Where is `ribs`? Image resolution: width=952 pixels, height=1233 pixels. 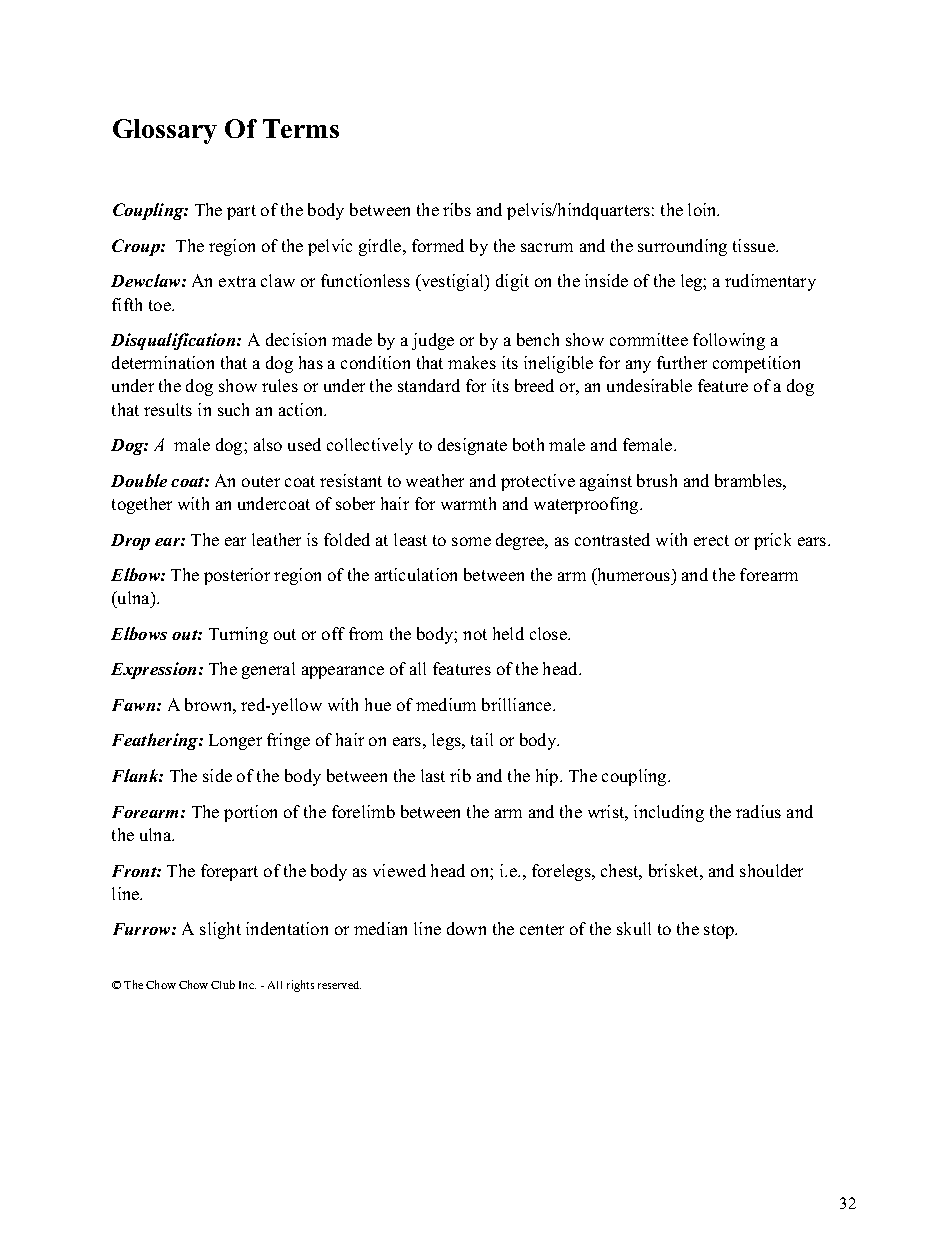
ribs is located at coordinates (457, 209).
